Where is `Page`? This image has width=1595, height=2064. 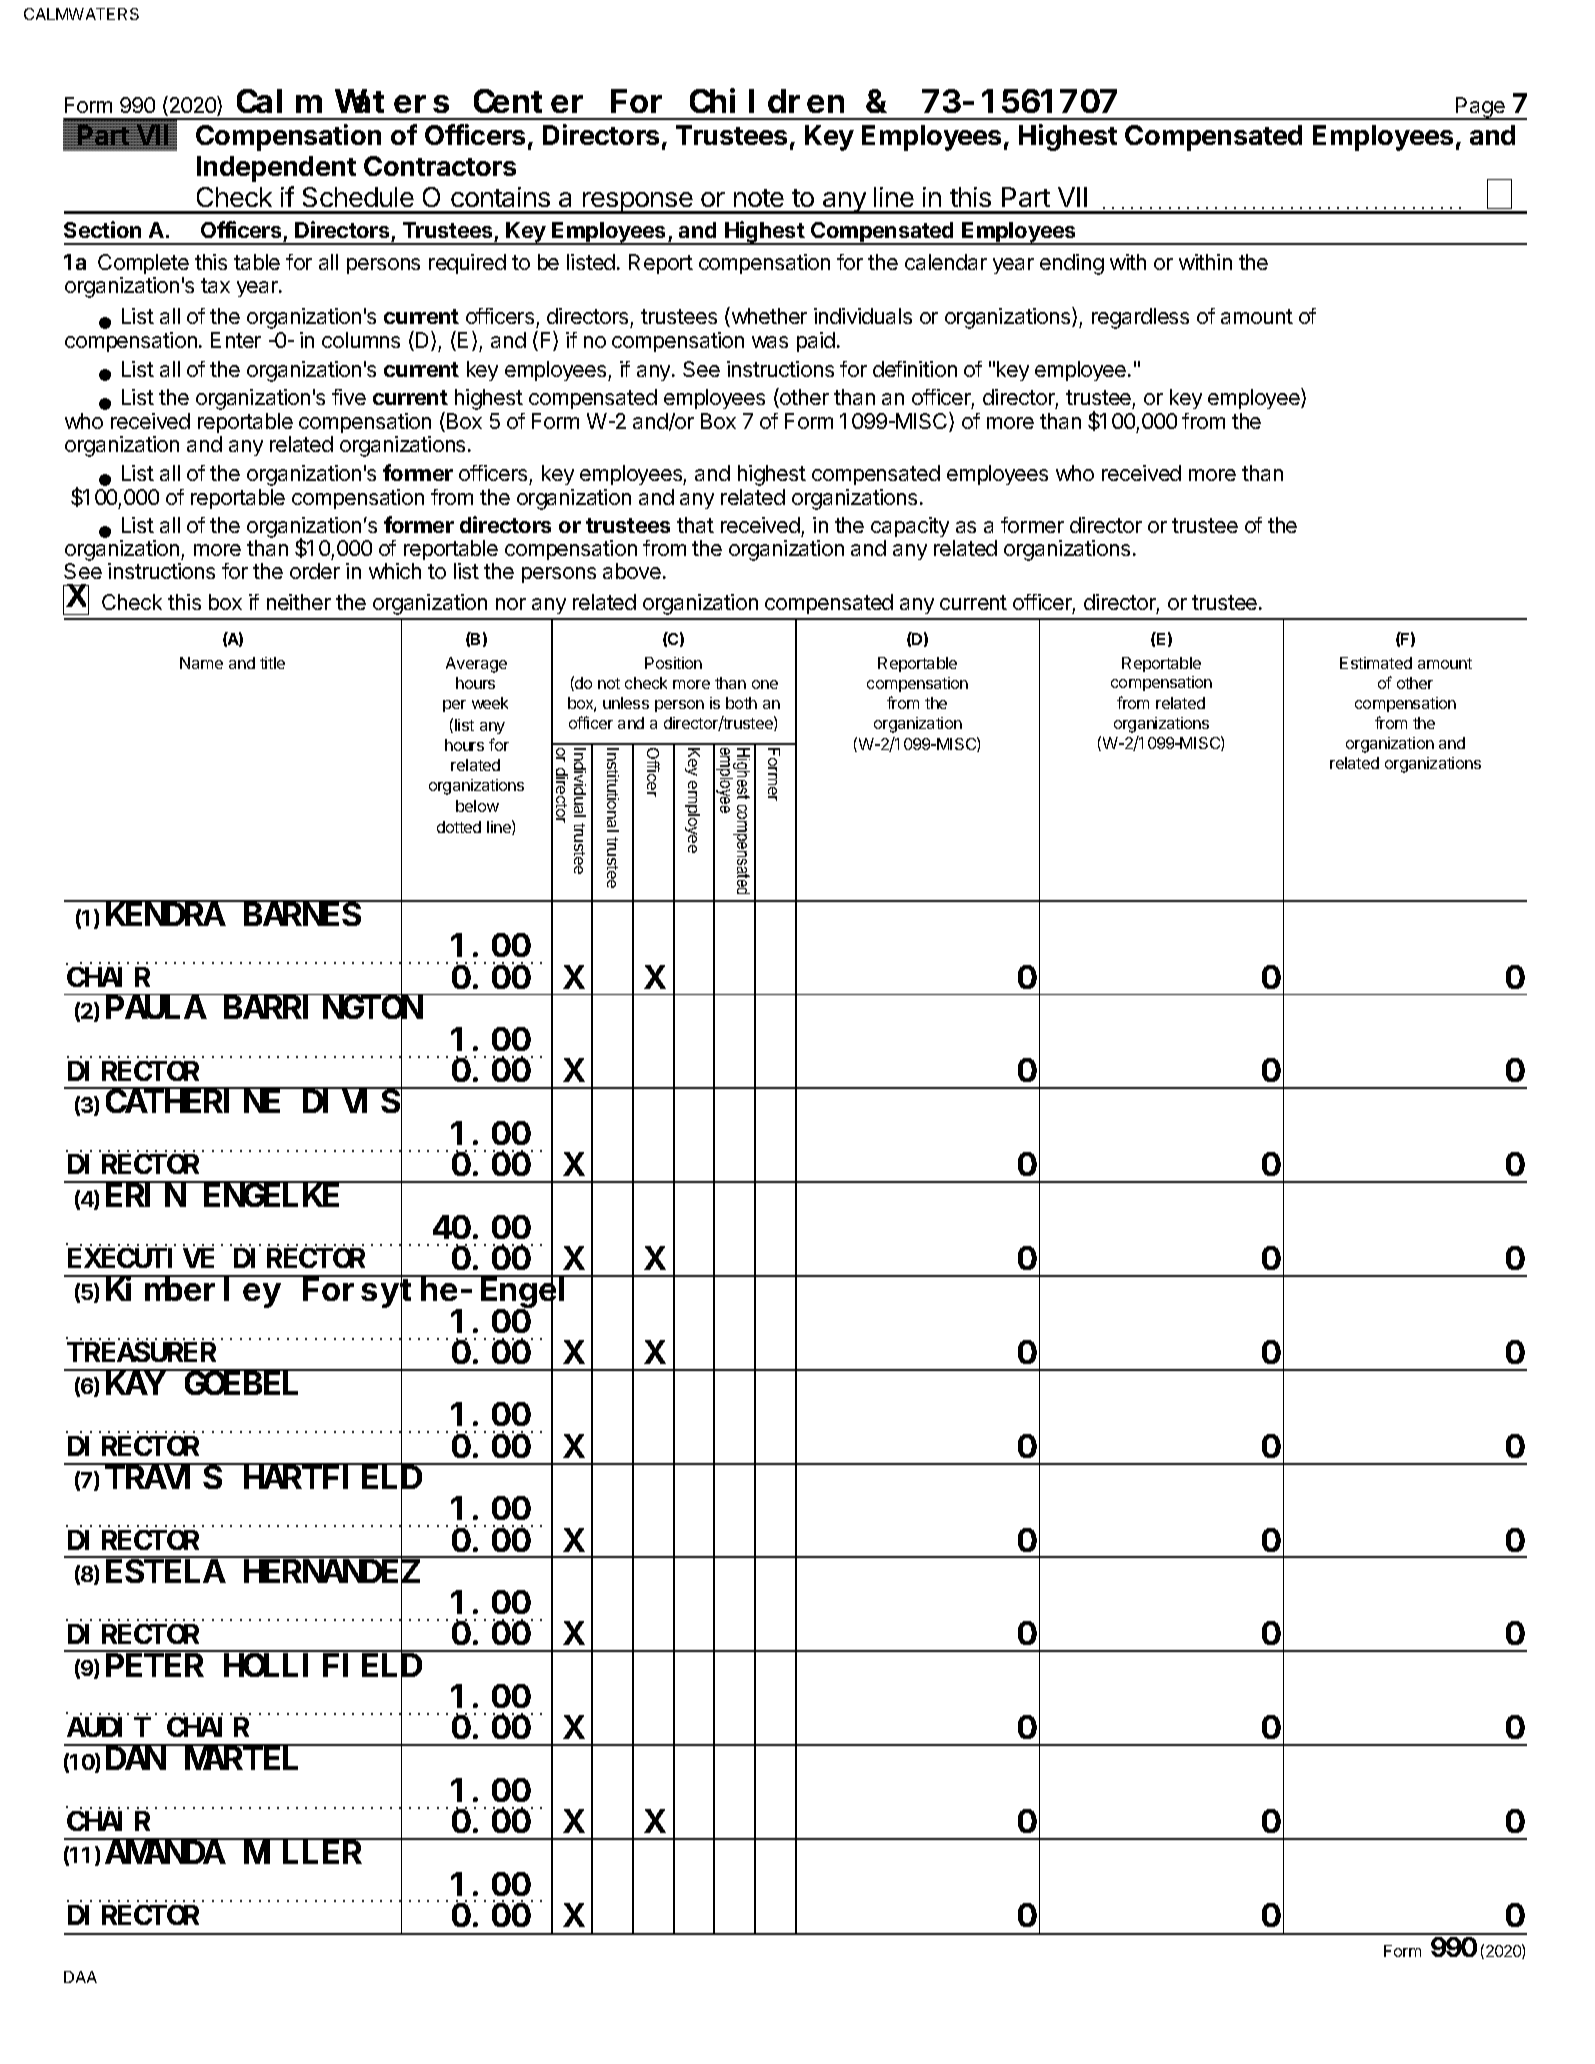 Page is located at coordinates (1480, 108).
